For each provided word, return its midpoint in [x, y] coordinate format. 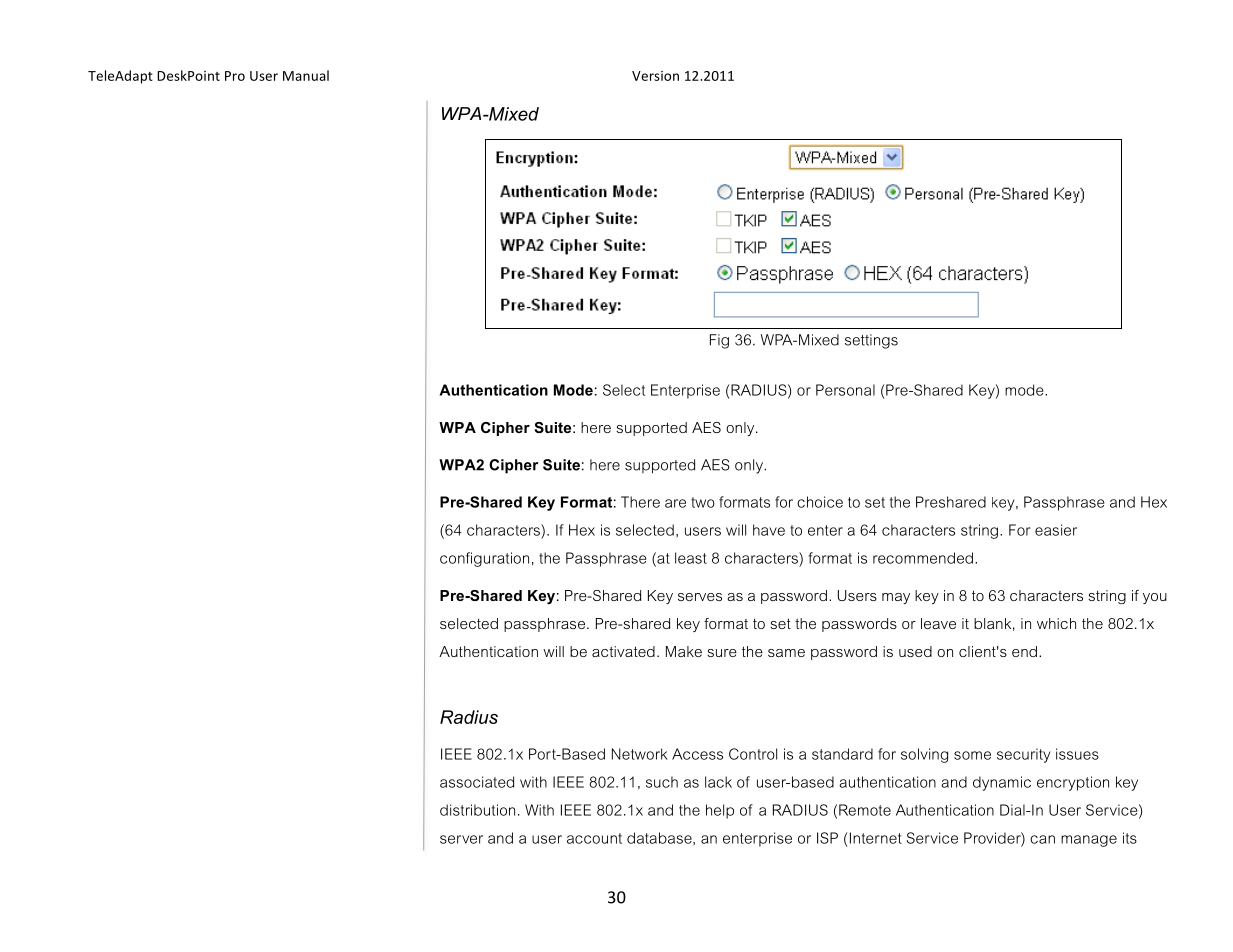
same [786, 653]
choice [820, 502]
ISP [827, 838]
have [769, 530]
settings [871, 341]
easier [1056, 530]
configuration [484, 559]
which [1056, 623]
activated [623, 651]
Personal [845, 390]
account [594, 838]
